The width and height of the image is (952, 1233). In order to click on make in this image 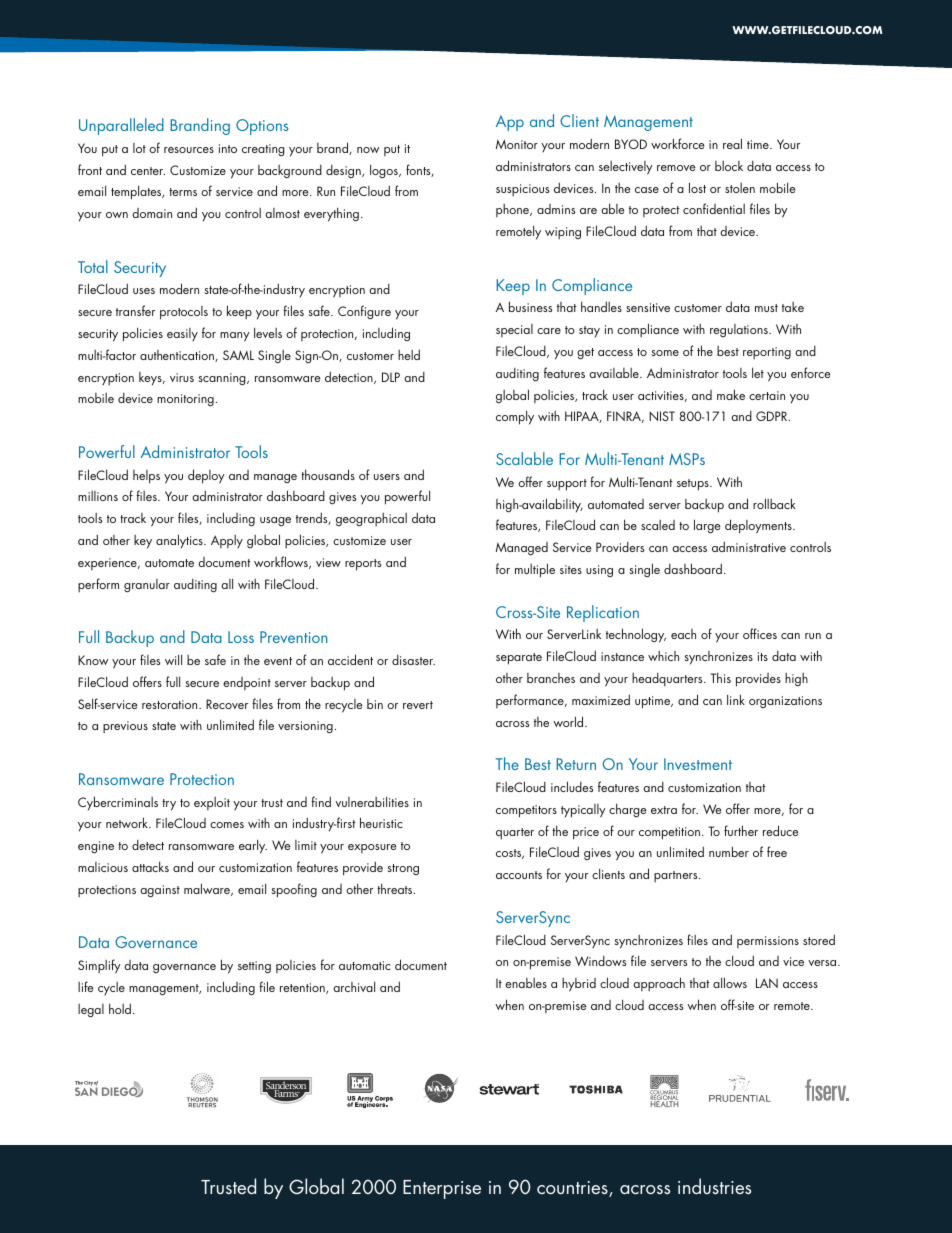, I will do `click(731, 394)`.
